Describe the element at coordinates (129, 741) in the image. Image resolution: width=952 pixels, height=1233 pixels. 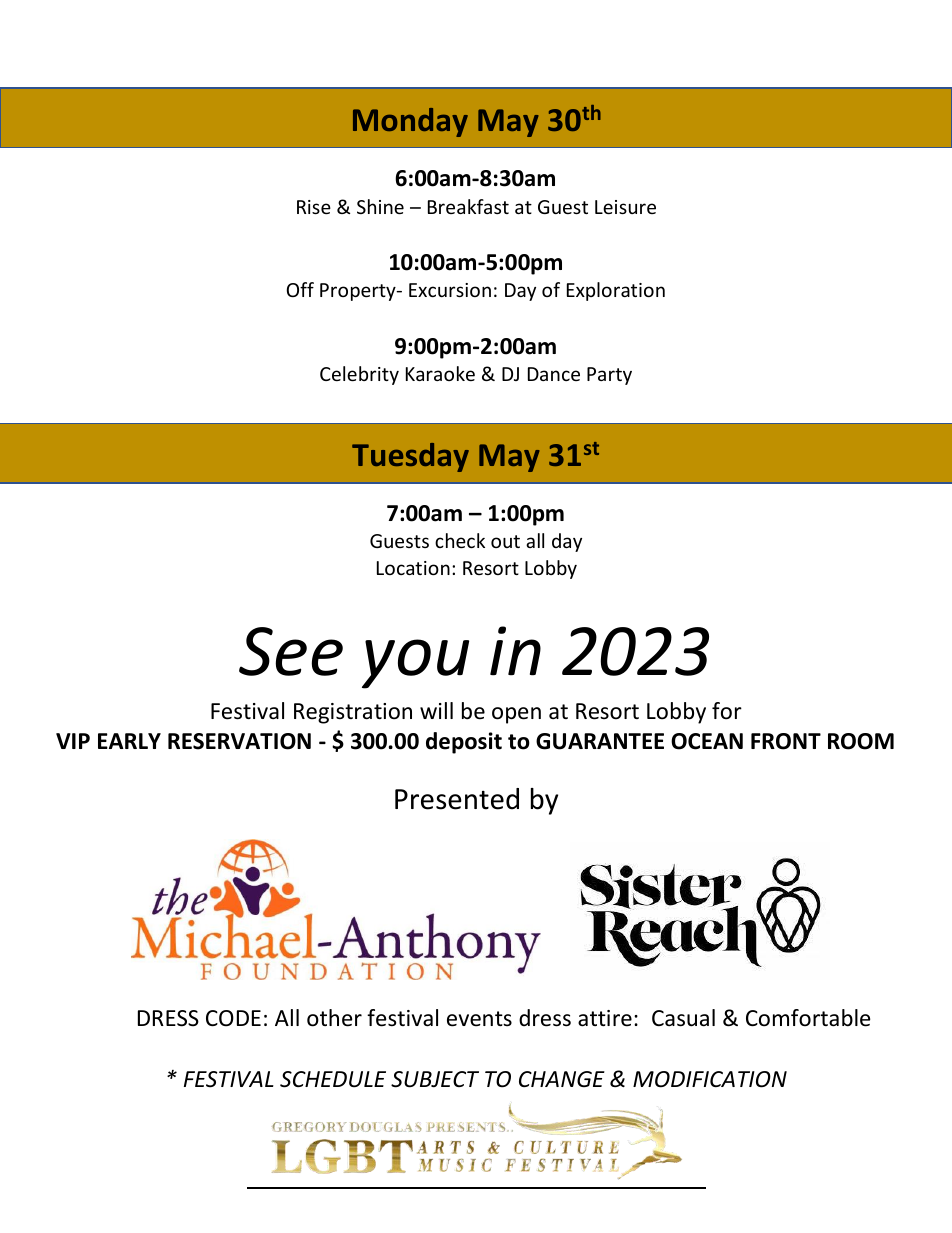
I see `EARLY` at that location.
